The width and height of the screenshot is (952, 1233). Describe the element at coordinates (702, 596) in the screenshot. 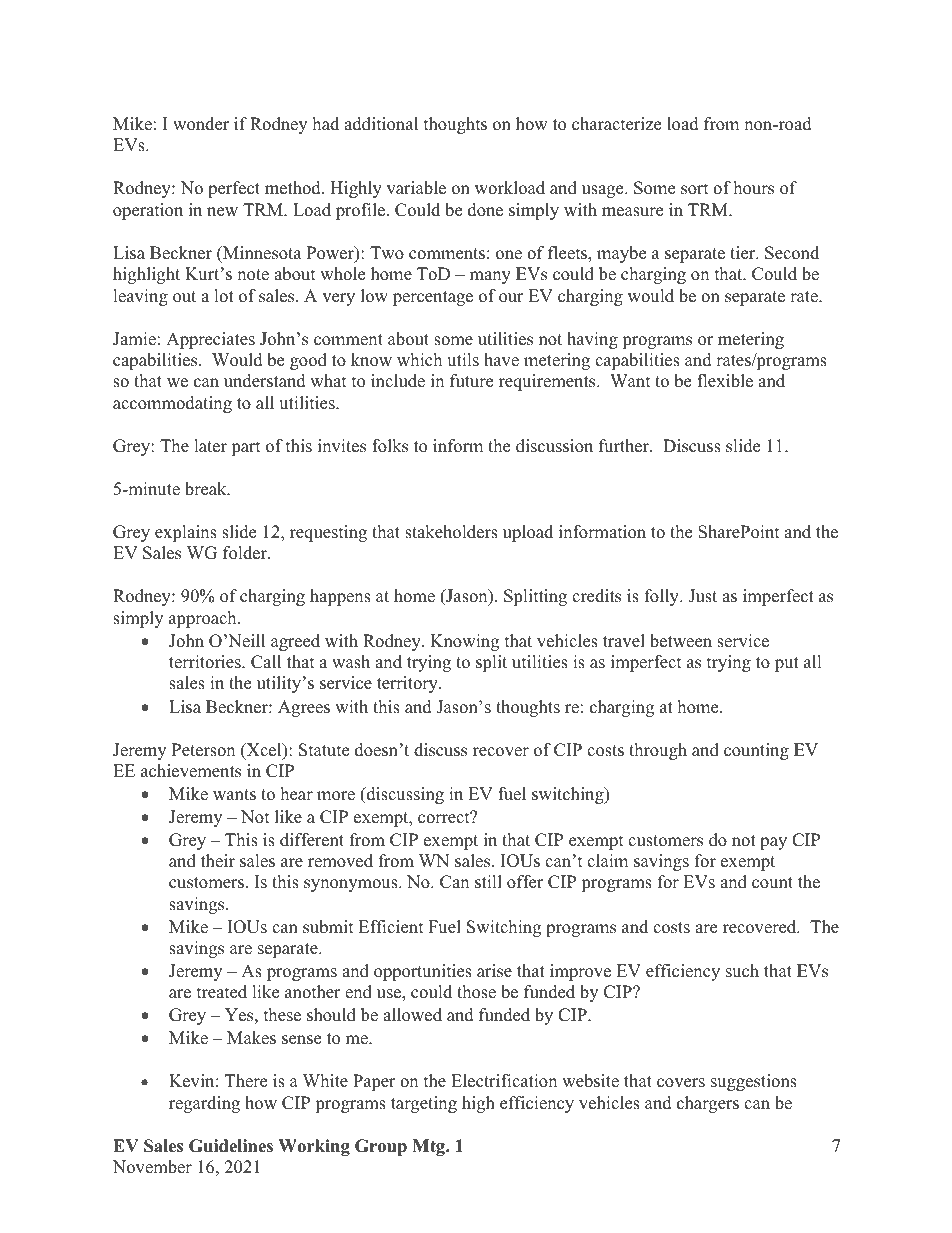

I see `Just` at that location.
